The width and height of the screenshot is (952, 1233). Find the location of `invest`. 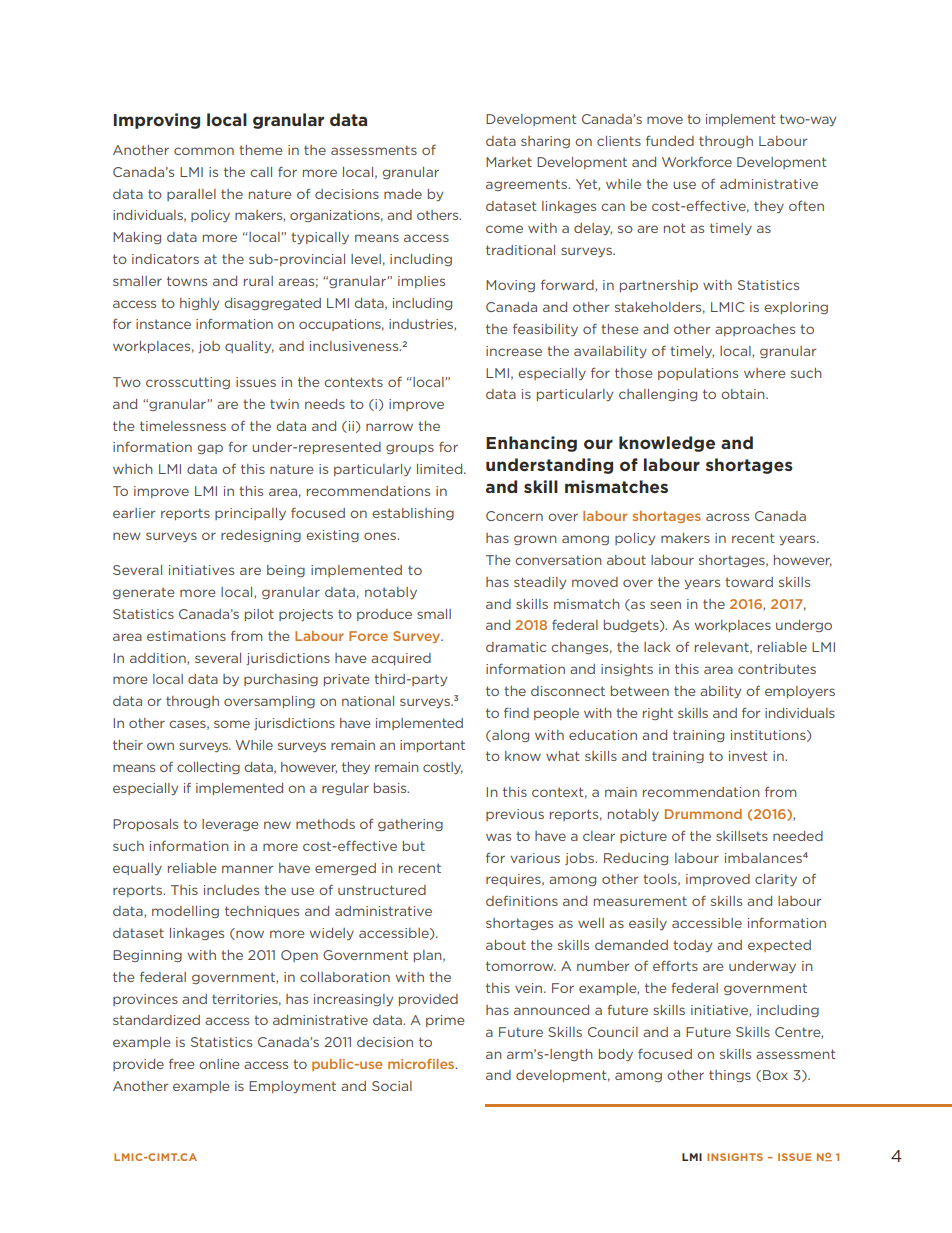

invest is located at coordinates (748, 756).
